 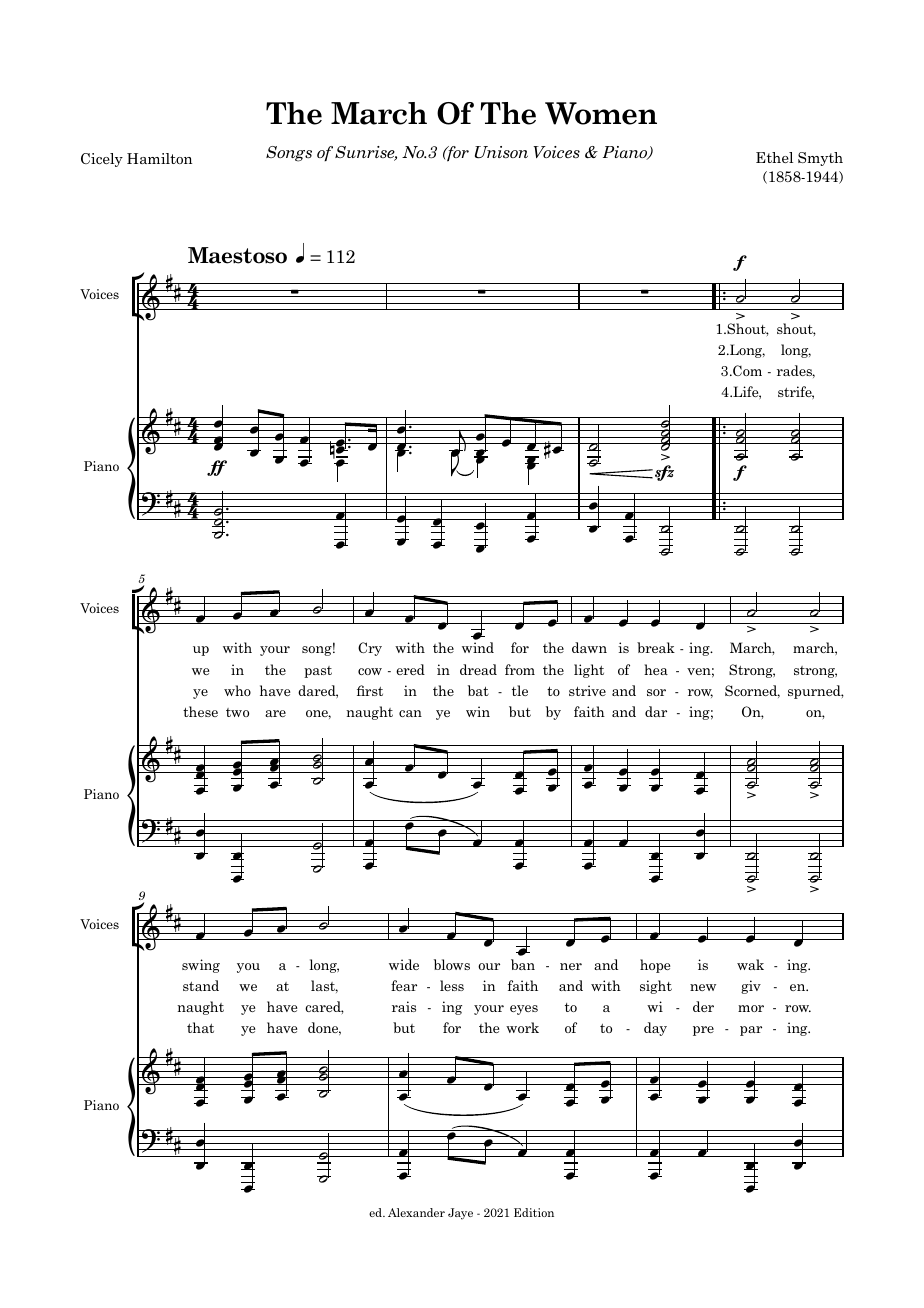 I want to click on wak, so click(x=750, y=964).
